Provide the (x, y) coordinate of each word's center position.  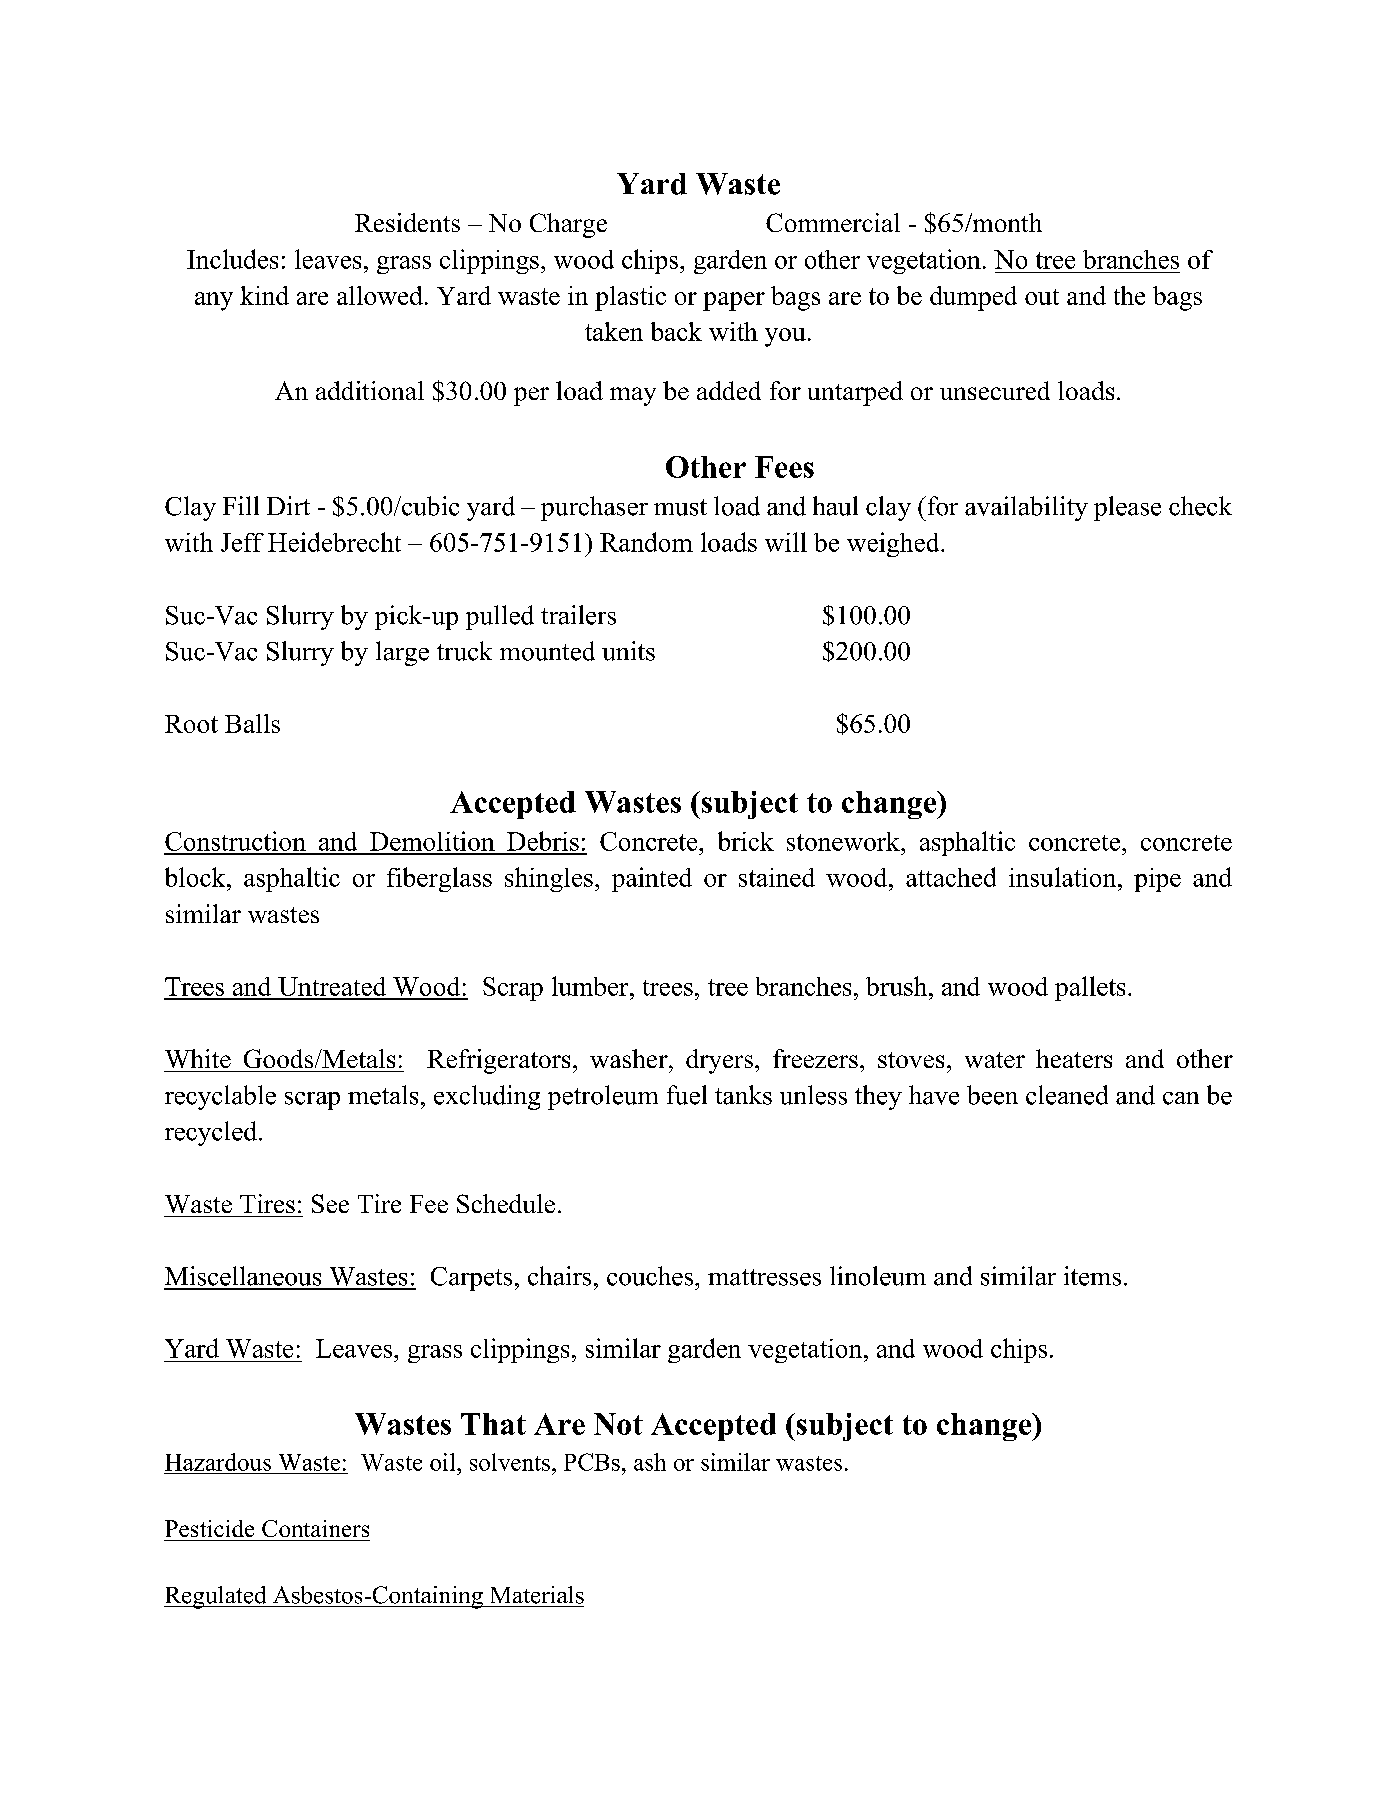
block (196, 877)
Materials (537, 1595)
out (1042, 297)
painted (652, 879)
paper (734, 301)
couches (651, 1276)
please (1127, 508)
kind (264, 295)
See (330, 1203)
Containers (315, 1528)
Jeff (242, 542)
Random (646, 542)
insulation (1064, 877)
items (1092, 1276)
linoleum (878, 1276)
